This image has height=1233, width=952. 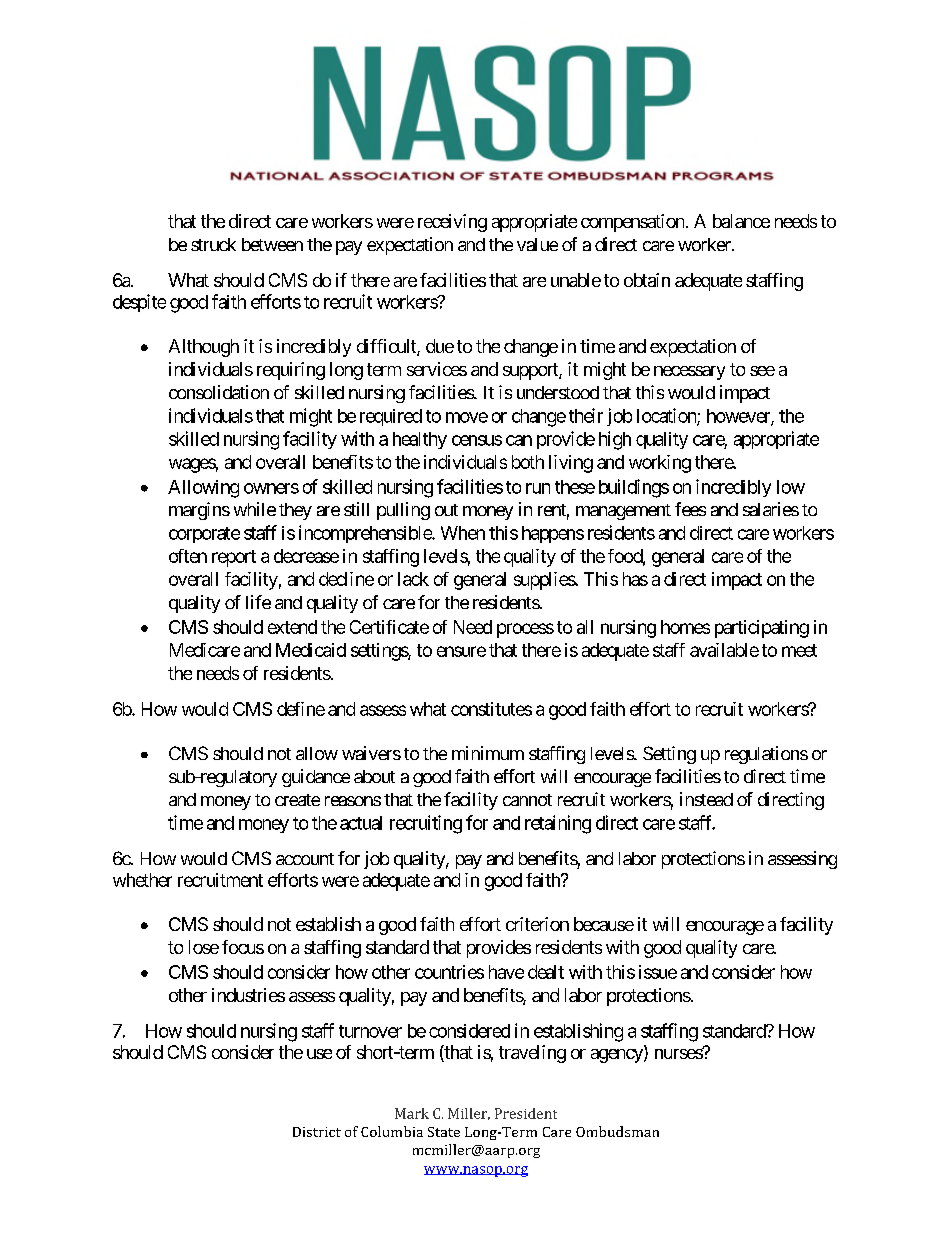 What do you see at coordinates (463, 533) in the image?
I see `When` at bounding box center [463, 533].
